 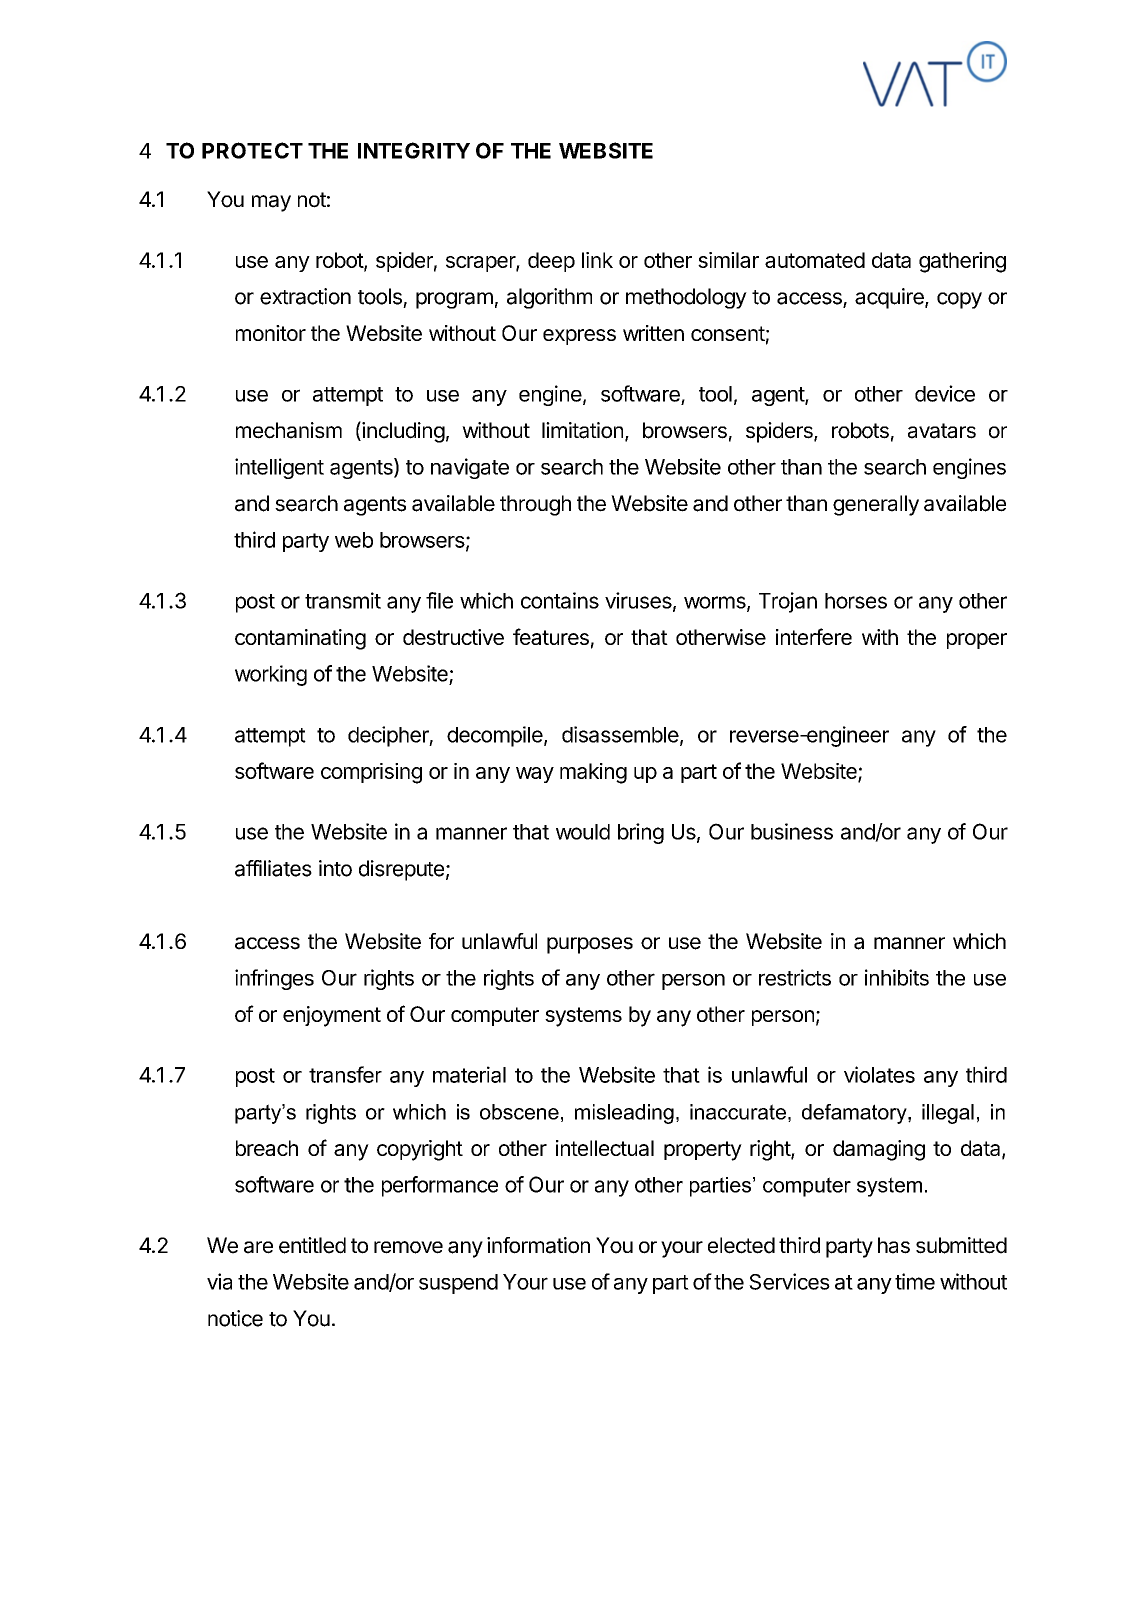 What do you see at coordinates (271, 203) in the screenshot?
I see `may` at bounding box center [271, 203].
